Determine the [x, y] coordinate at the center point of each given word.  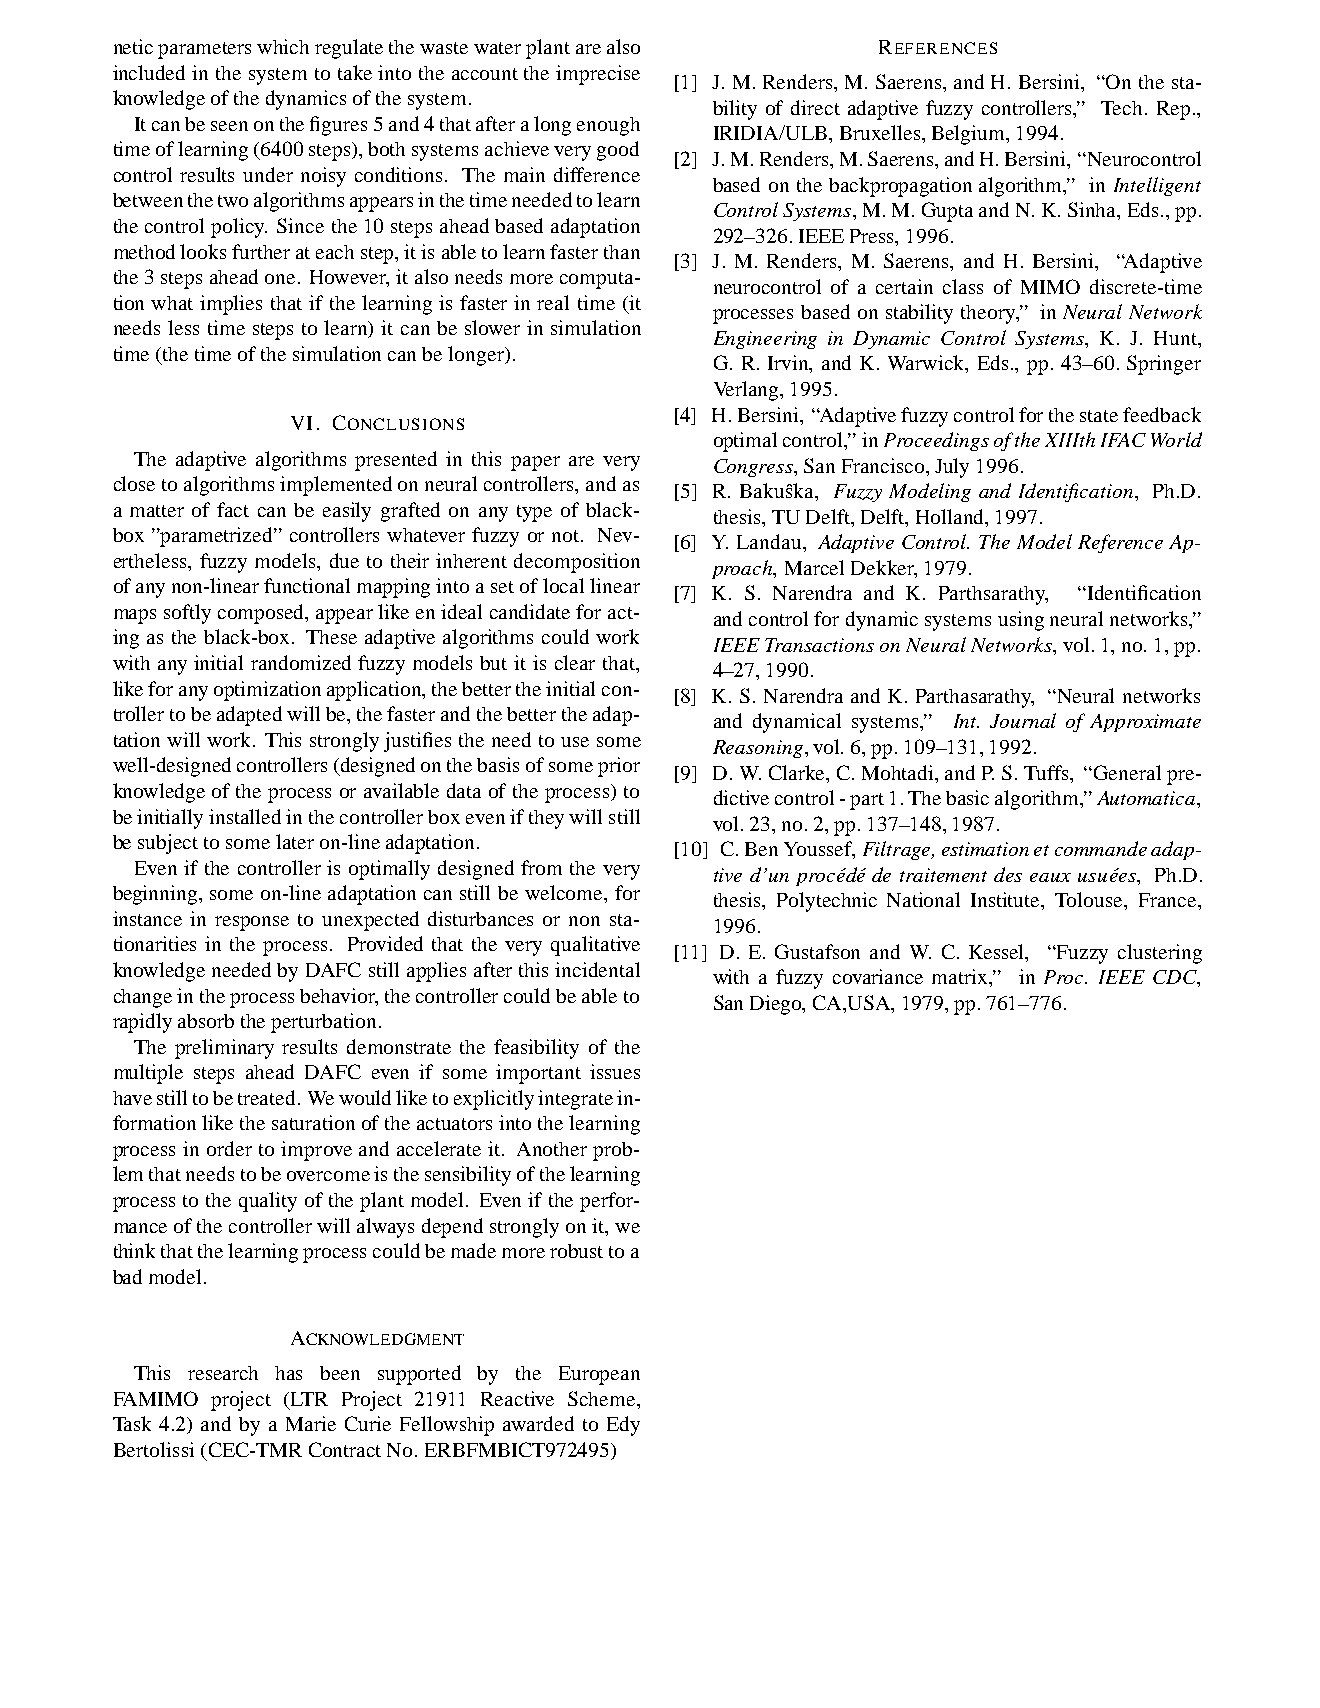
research [223, 1373]
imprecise [598, 75]
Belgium [970, 135]
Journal [1023, 720]
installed [245, 816]
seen [229, 126]
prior [619, 767]
